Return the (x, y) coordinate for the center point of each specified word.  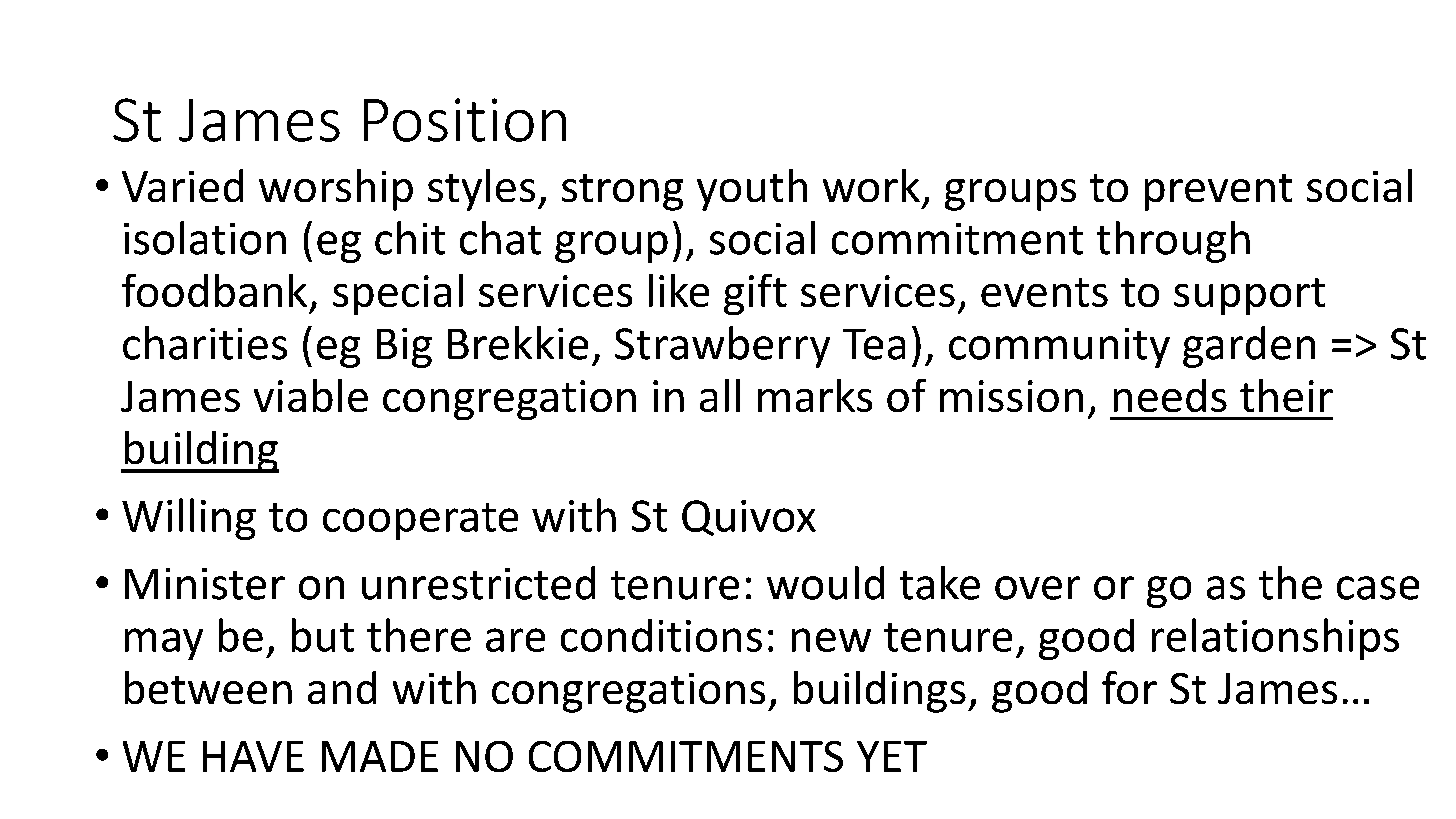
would (825, 583)
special (398, 294)
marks (815, 395)
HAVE (253, 756)
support (1249, 296)
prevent (1218, 192)
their (1286, 395)
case (1378, 588)
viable (311, 395)
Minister (205, 584)
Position (465, 120)
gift (755, 294)
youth (752, 190)
